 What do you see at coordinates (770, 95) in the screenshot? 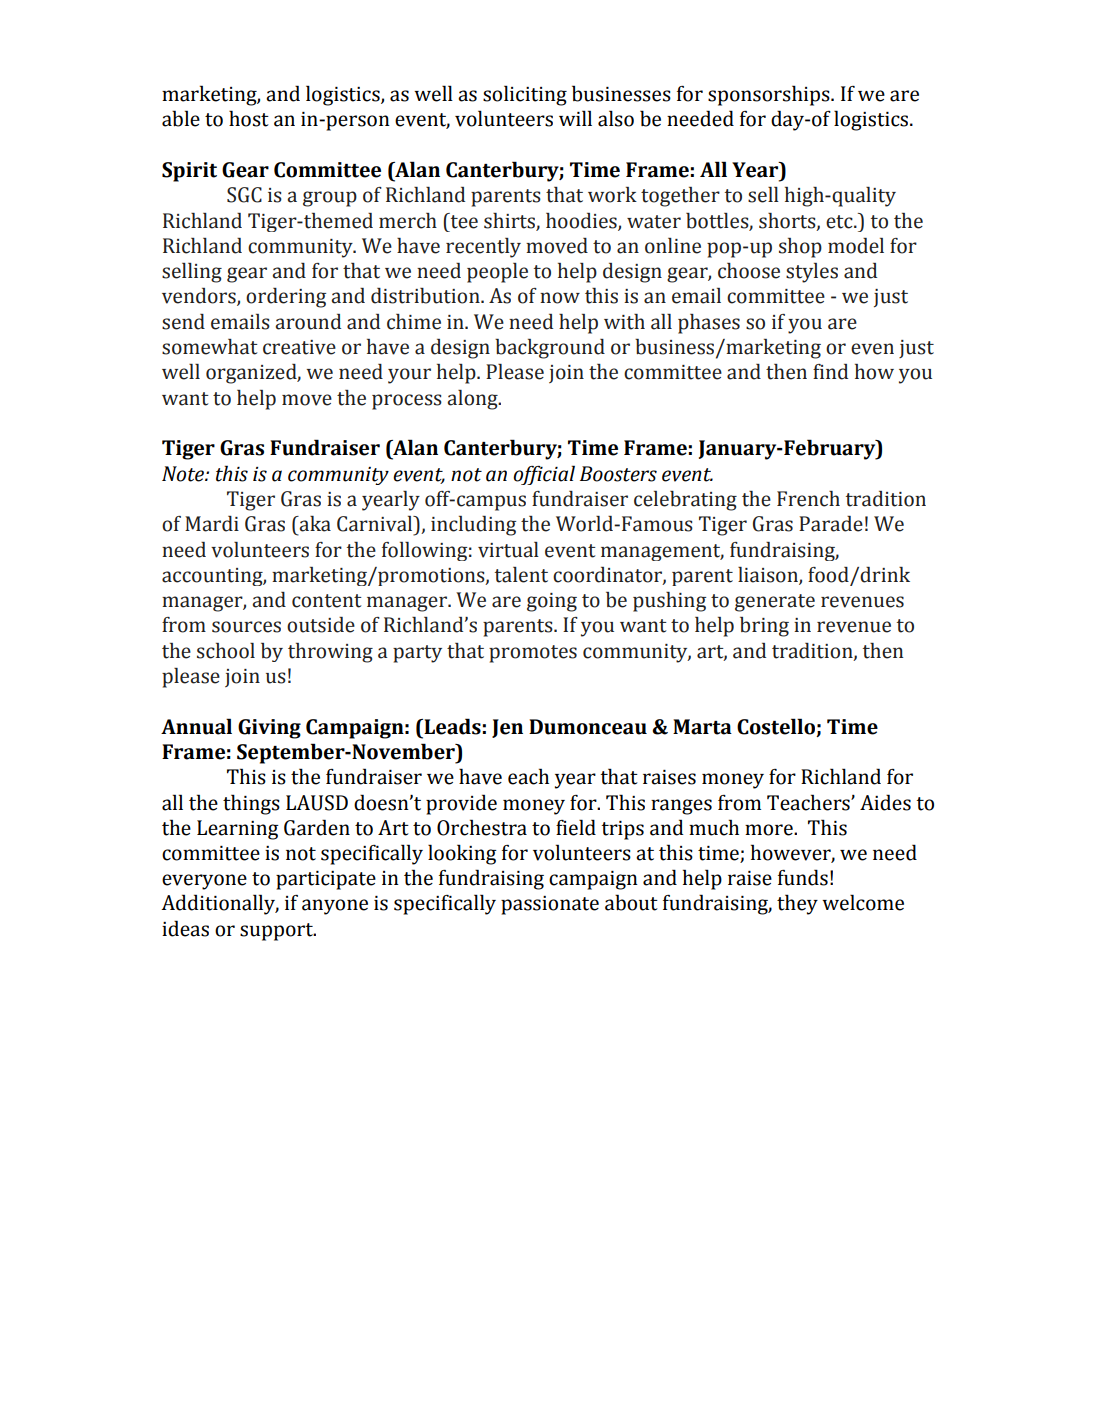
I see `sponsorships` at bounding box center [770, 95].
